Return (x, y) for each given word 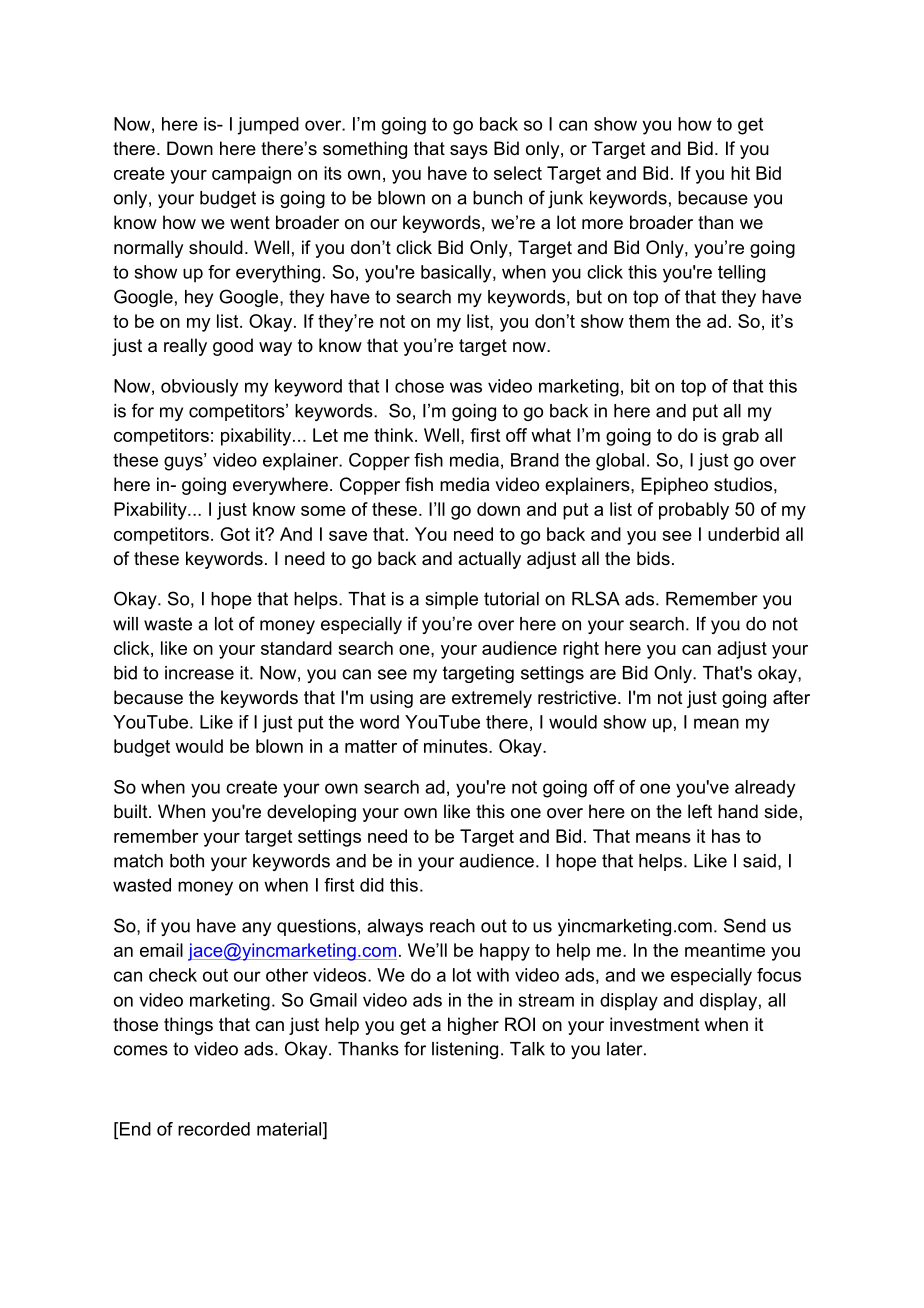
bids (653, 558)
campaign (251, 175)
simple (451, 600)
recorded (214, 1129)
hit (740, 173)
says (469, 152)
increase (199, 673)
